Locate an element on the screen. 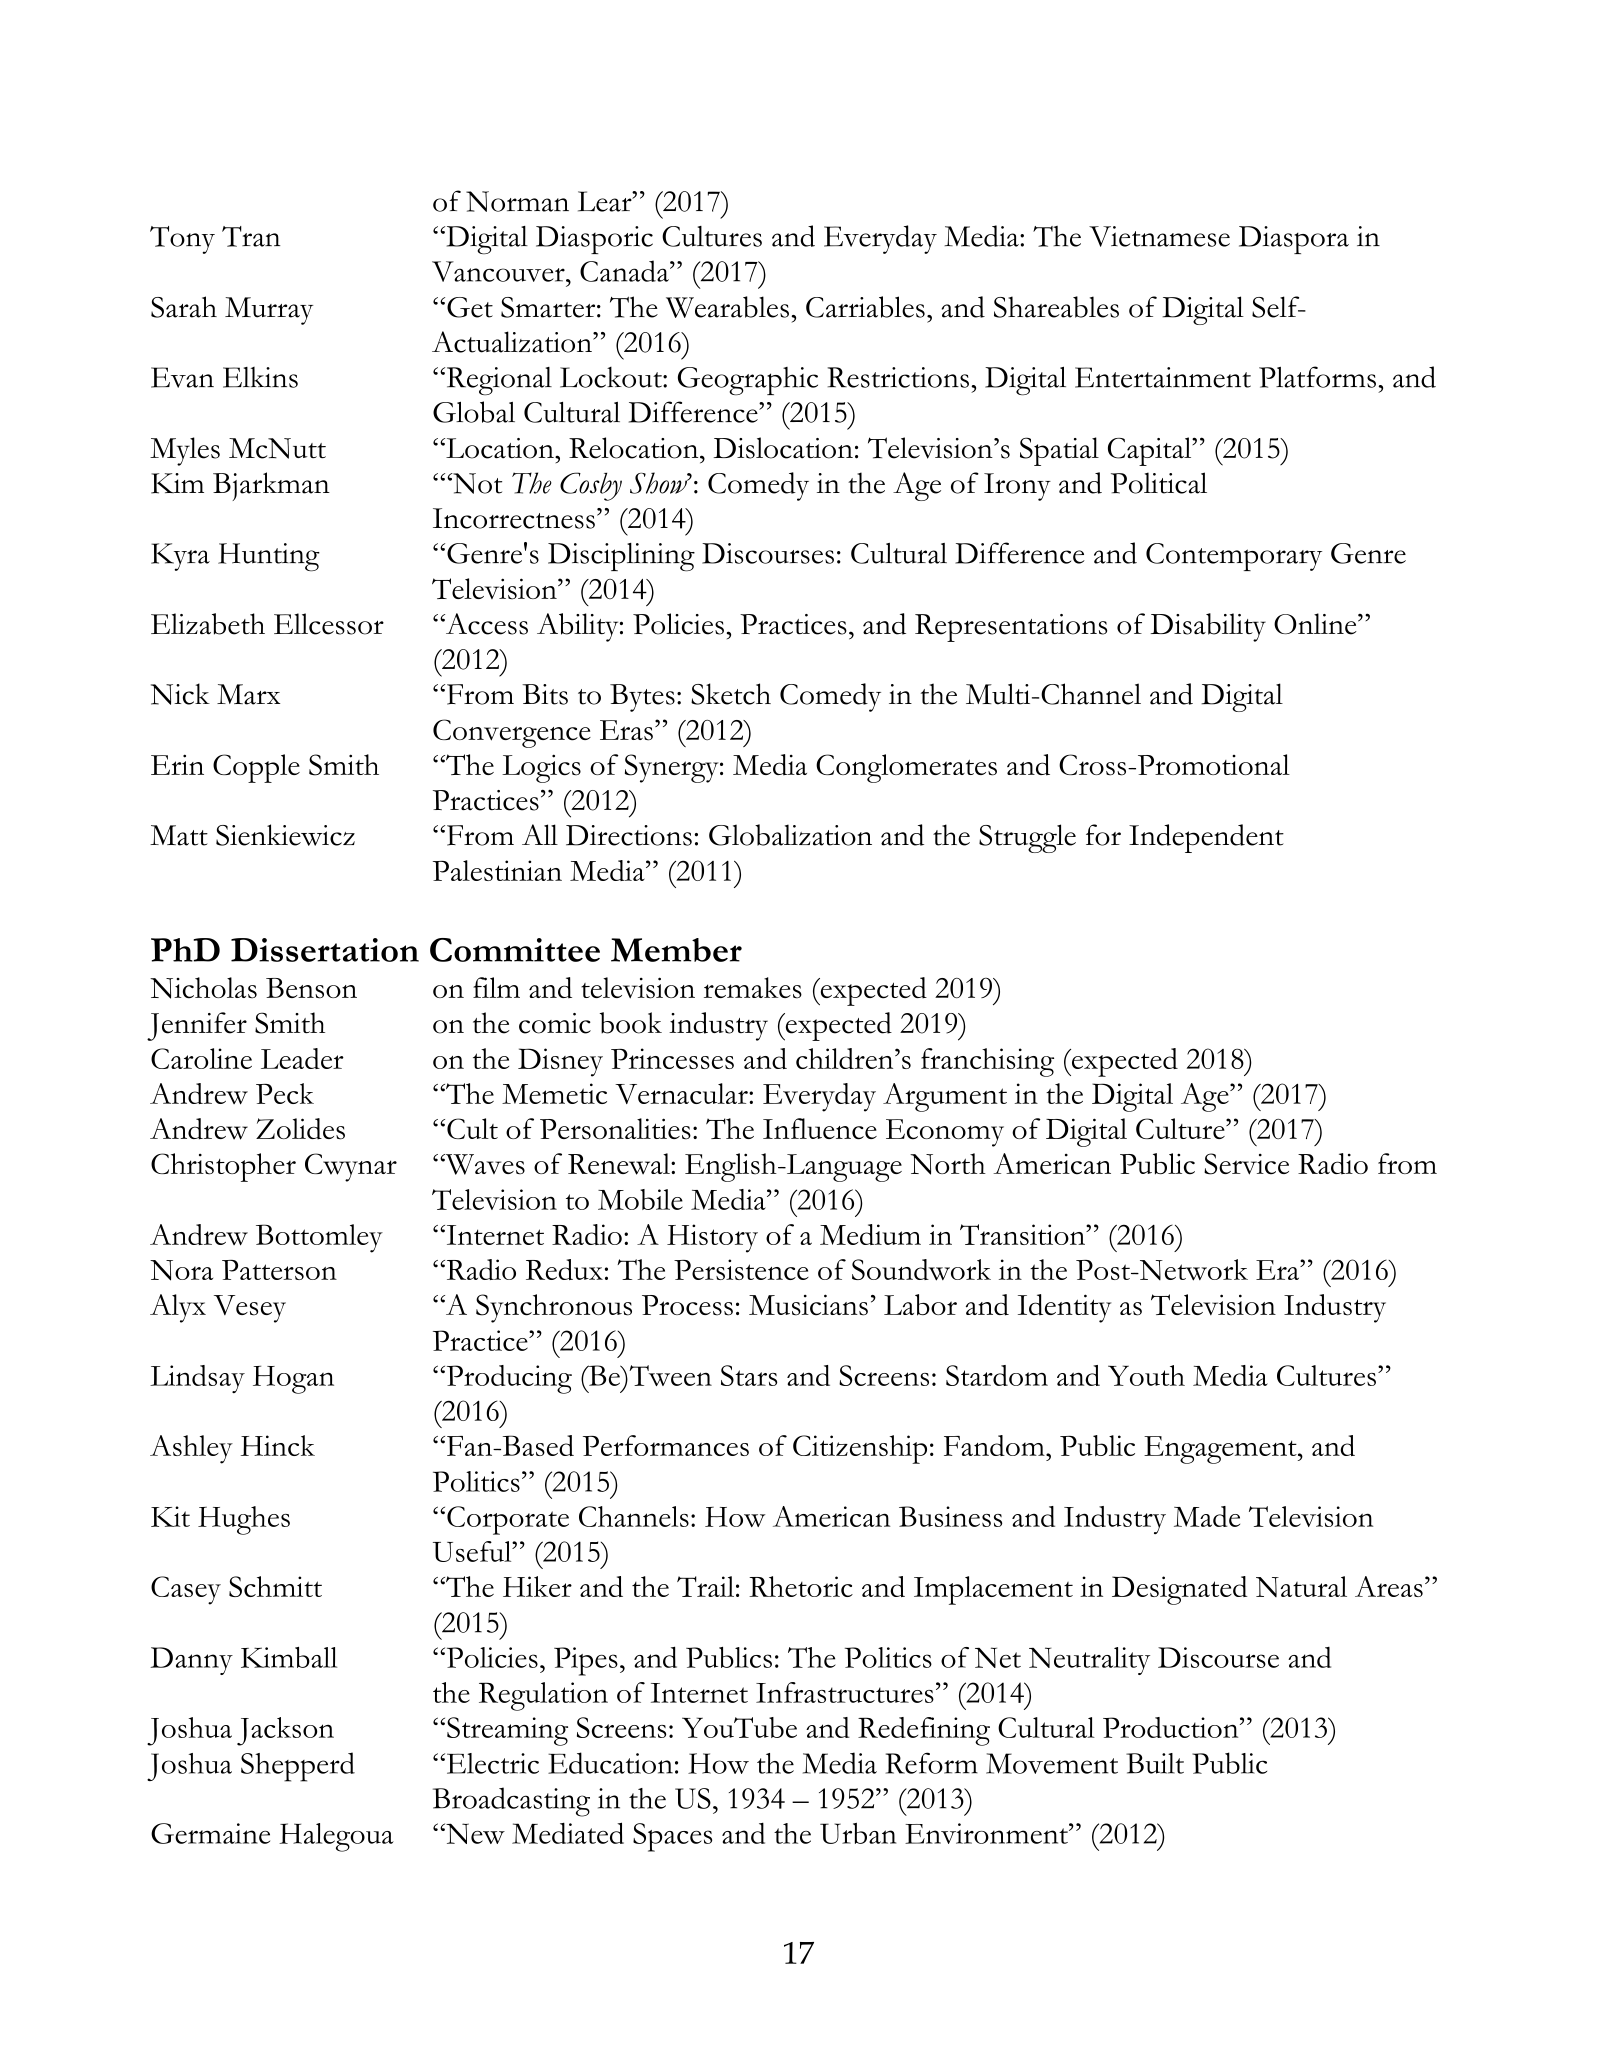  Patterson is located at coordinates (279, 1270).
